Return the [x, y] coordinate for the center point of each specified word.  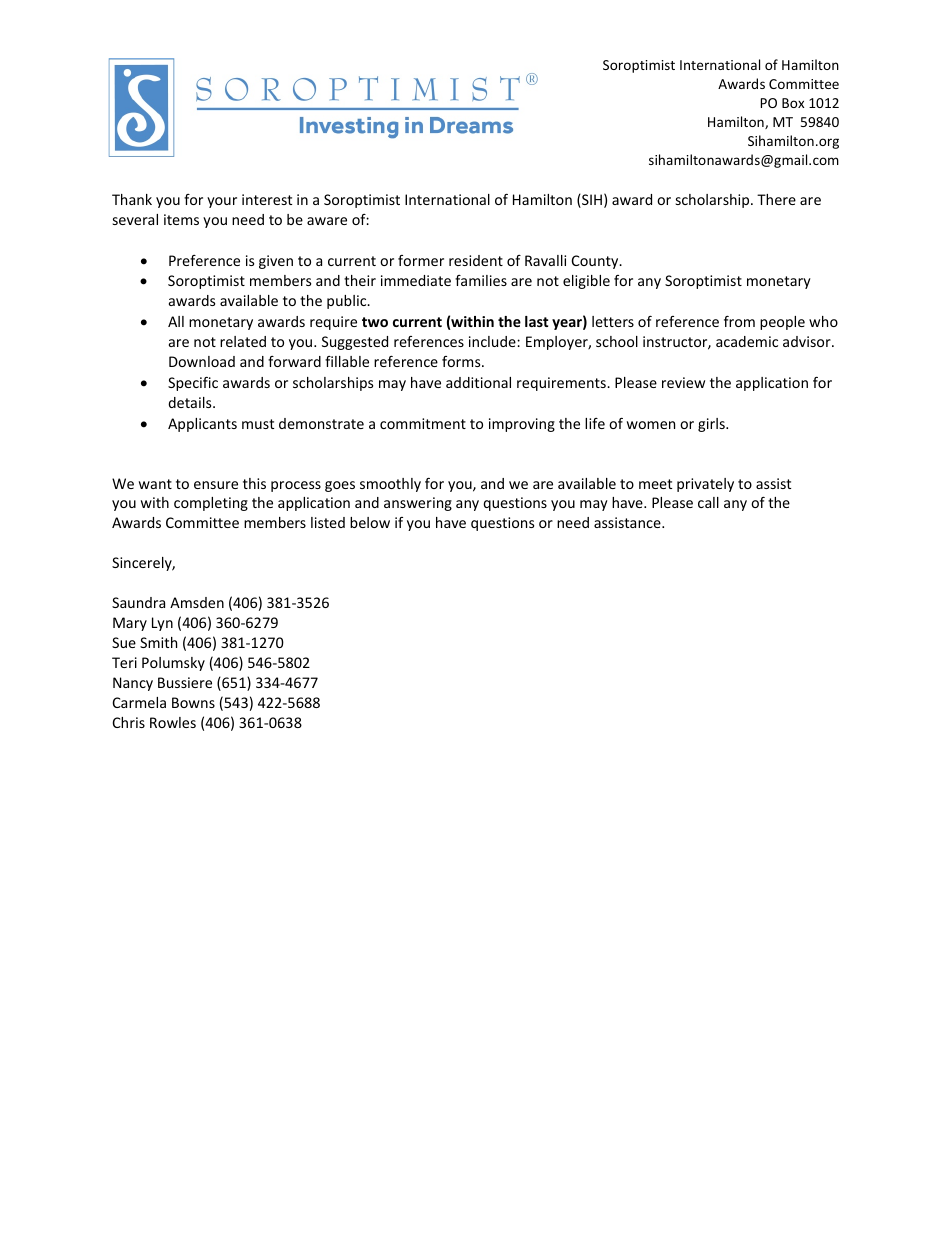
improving [522, 425]
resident [476, 260]
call [708, 502]
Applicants [202, 425]
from [739, 321]
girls [712, 425]
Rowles [173, 722]
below [370, 522]
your [222, 202]
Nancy [133, 684]
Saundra [138, 602]
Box [793, 103]
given [276, 262]
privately [705, 485]
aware [327, 221]
